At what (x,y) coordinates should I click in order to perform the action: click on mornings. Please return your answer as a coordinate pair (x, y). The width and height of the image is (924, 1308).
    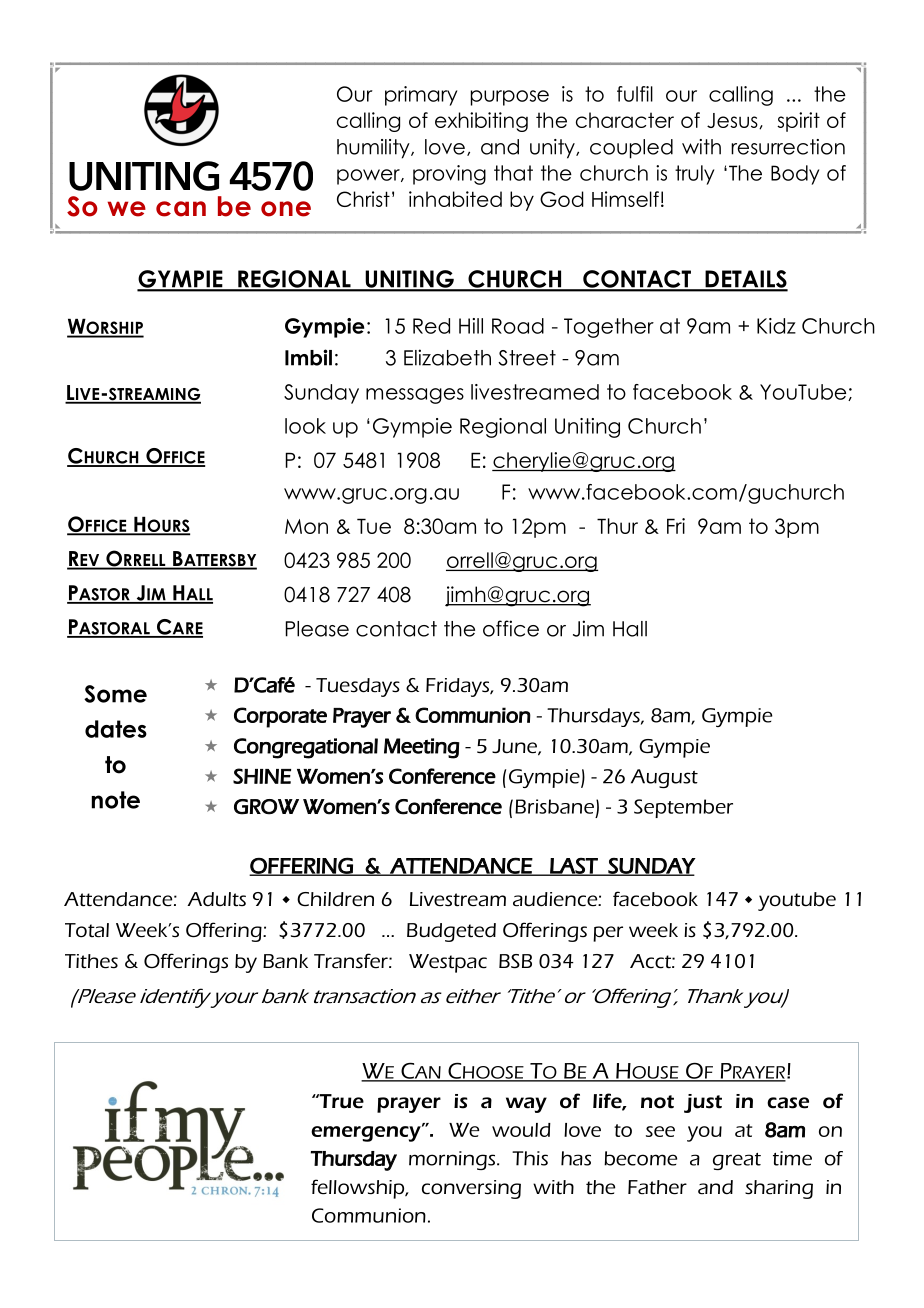
    Looking at the image, I should click on (453, 1160).
